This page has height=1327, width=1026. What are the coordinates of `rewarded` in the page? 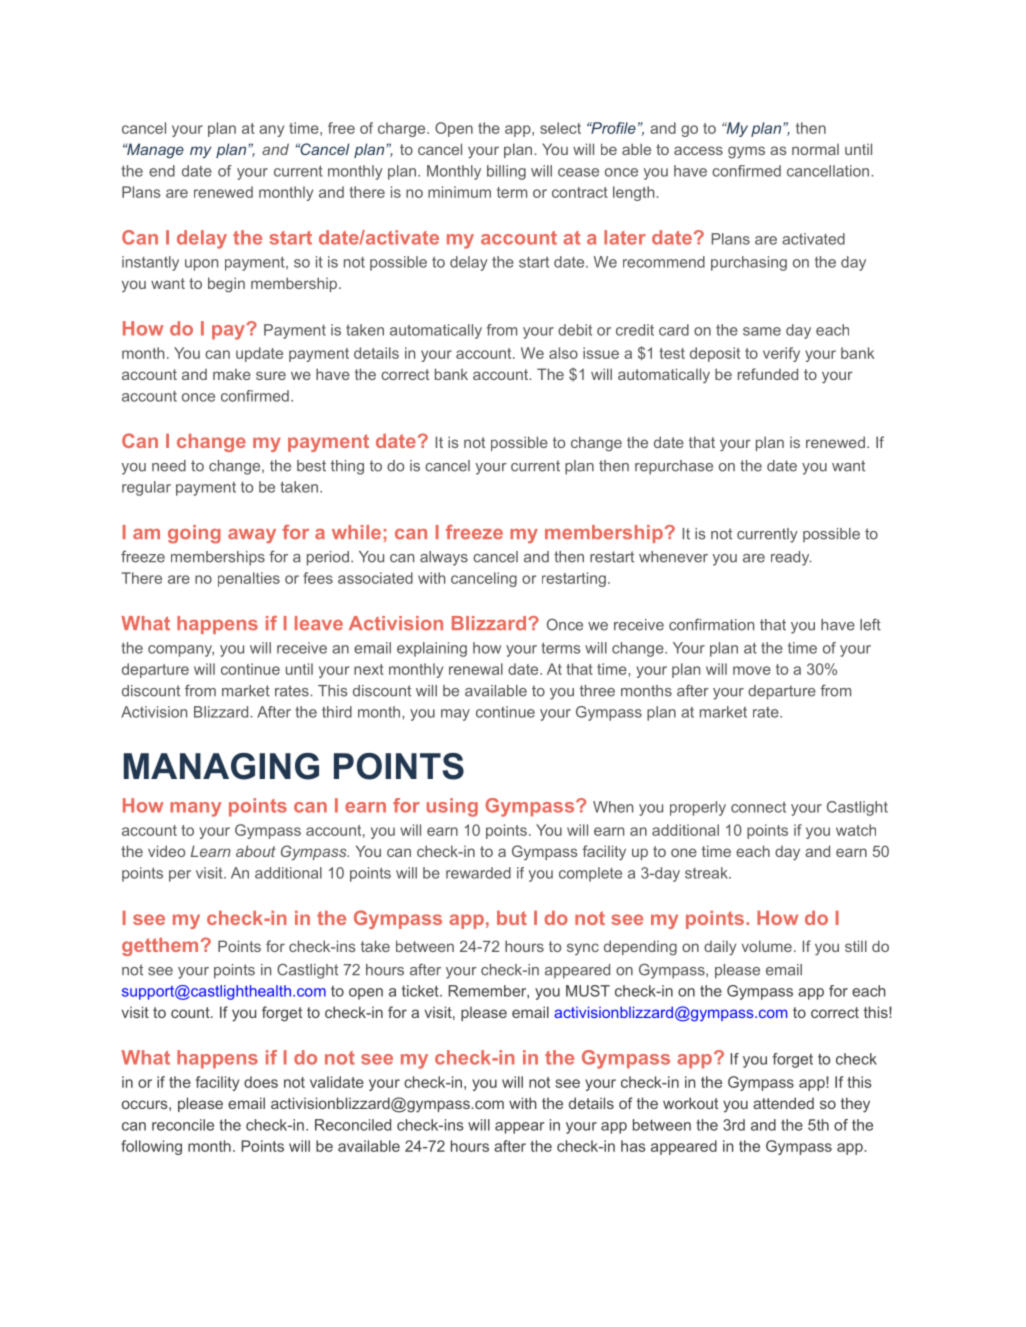 It's located at (478, 873).
